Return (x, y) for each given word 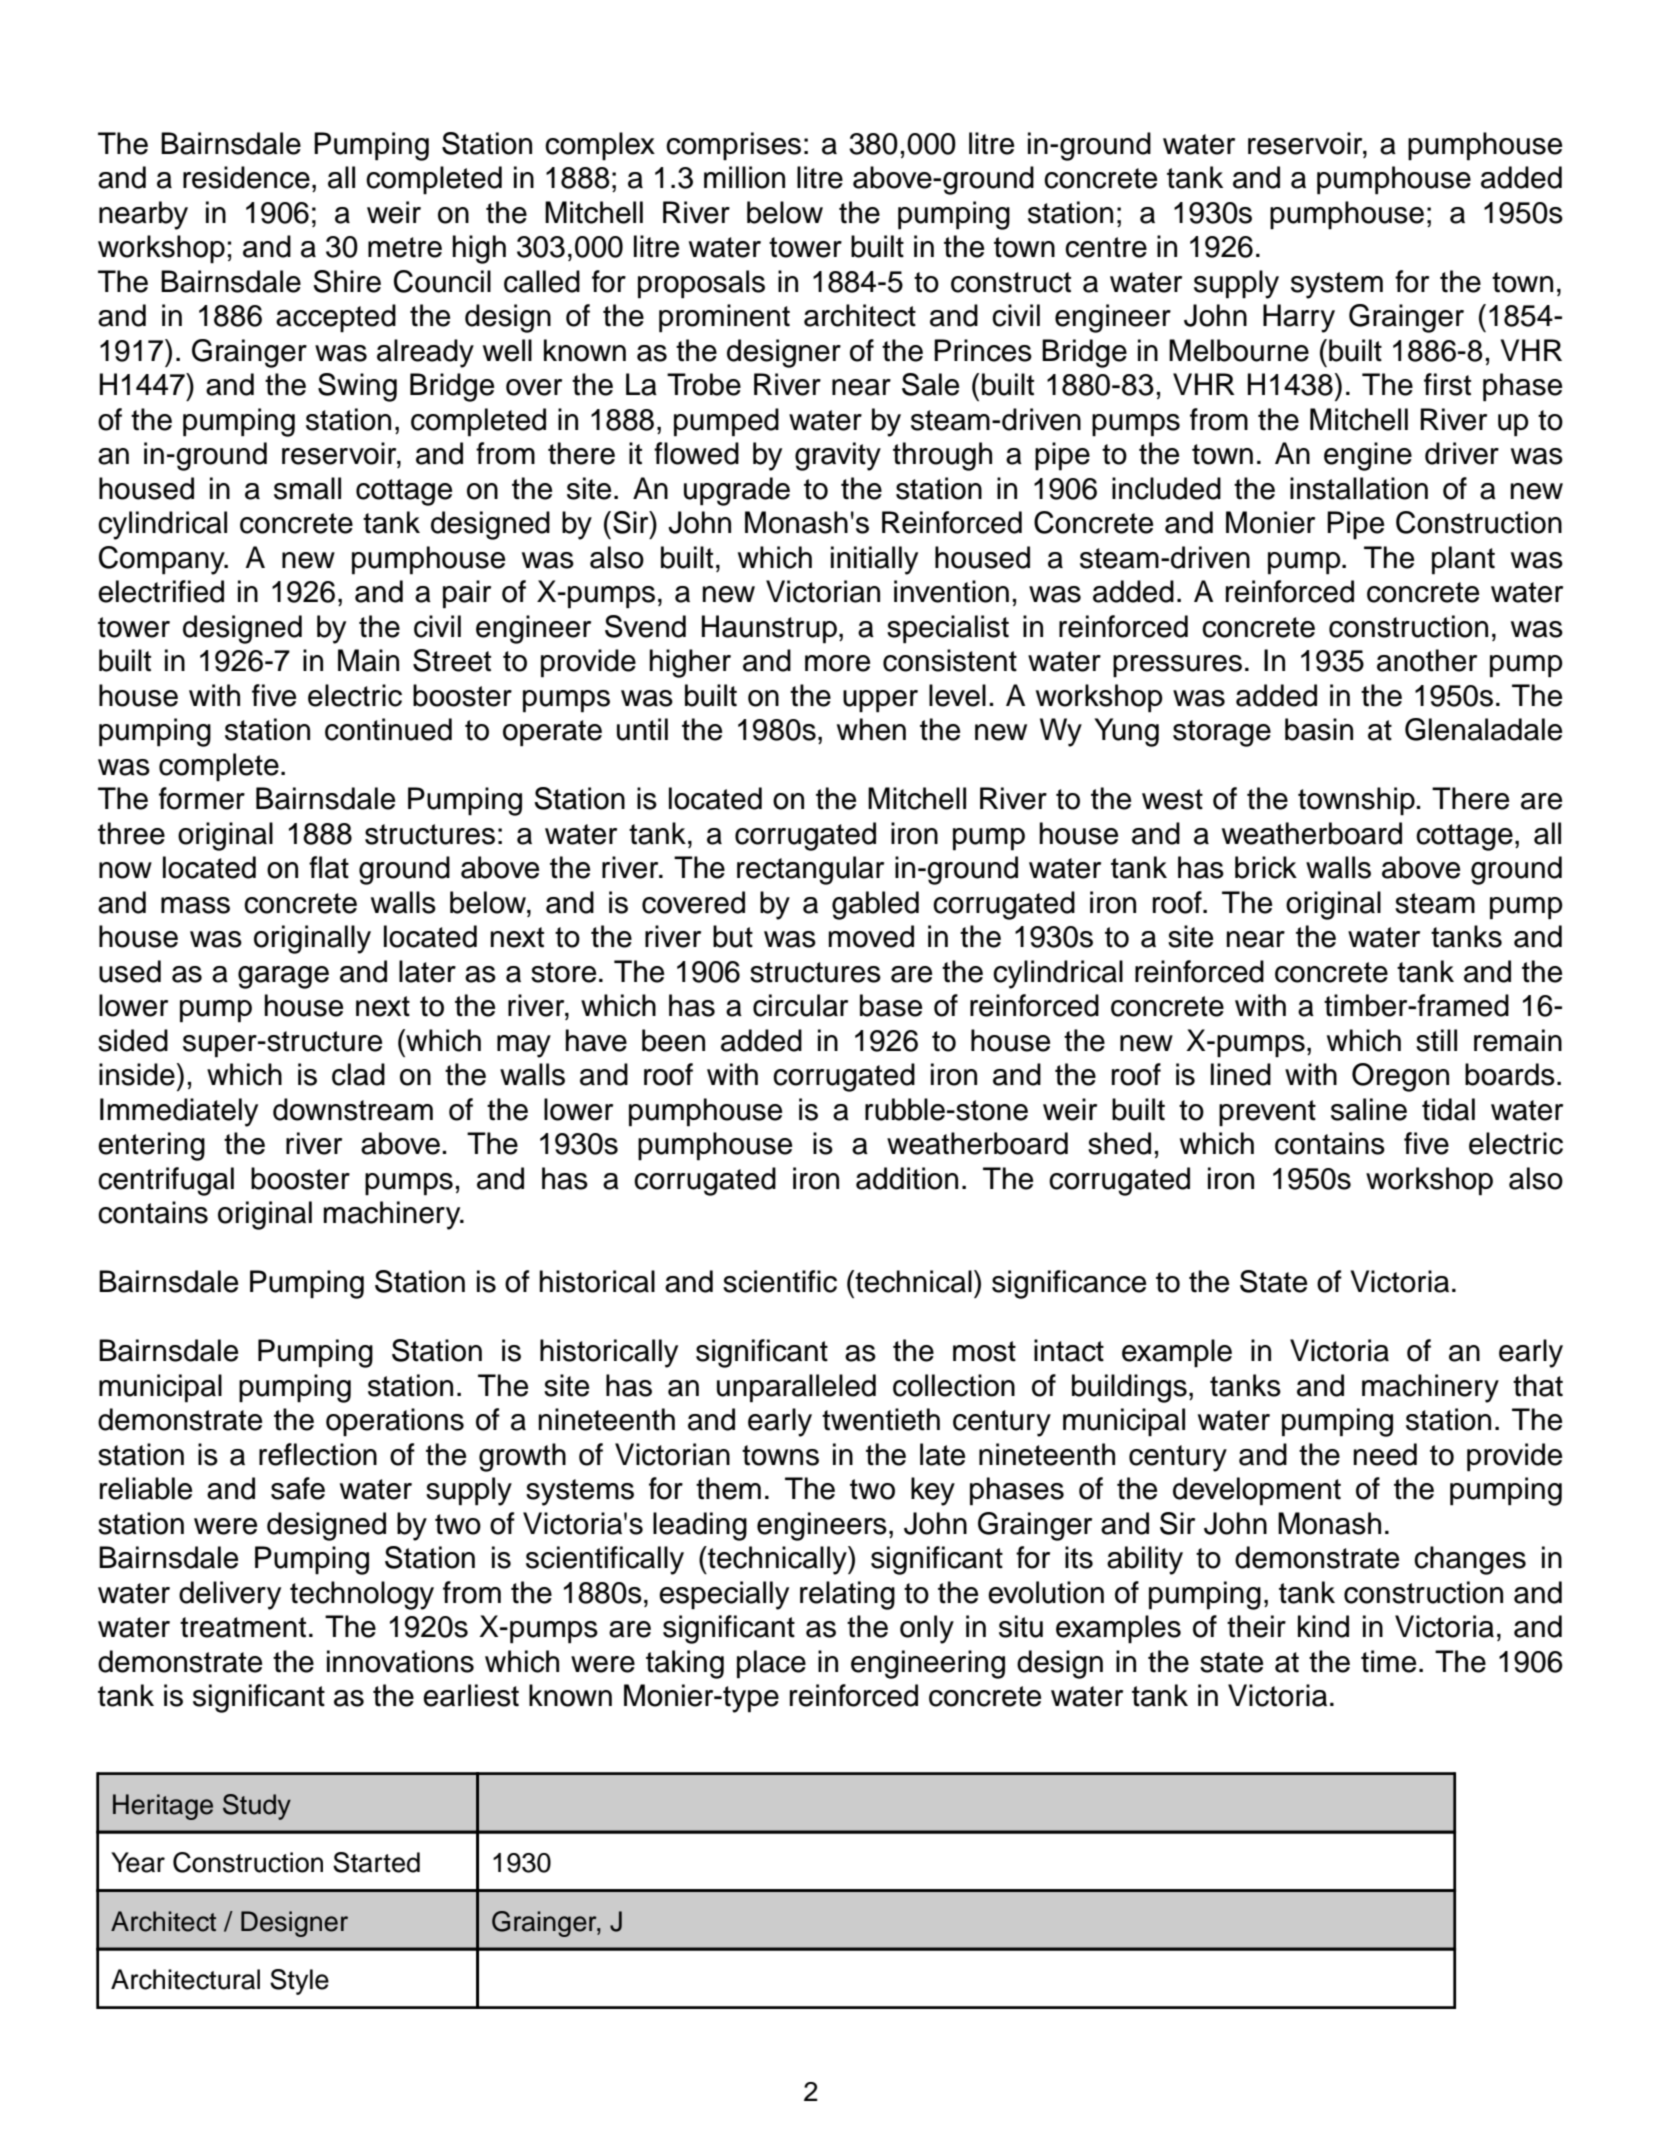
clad (358, 1074)
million (744, 177)
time (1388, 1661)
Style (299, 1982)
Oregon (1400, 1077)
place (771, 1664)
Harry (1299, 318)
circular (800, 1005)
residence (246, 177)
